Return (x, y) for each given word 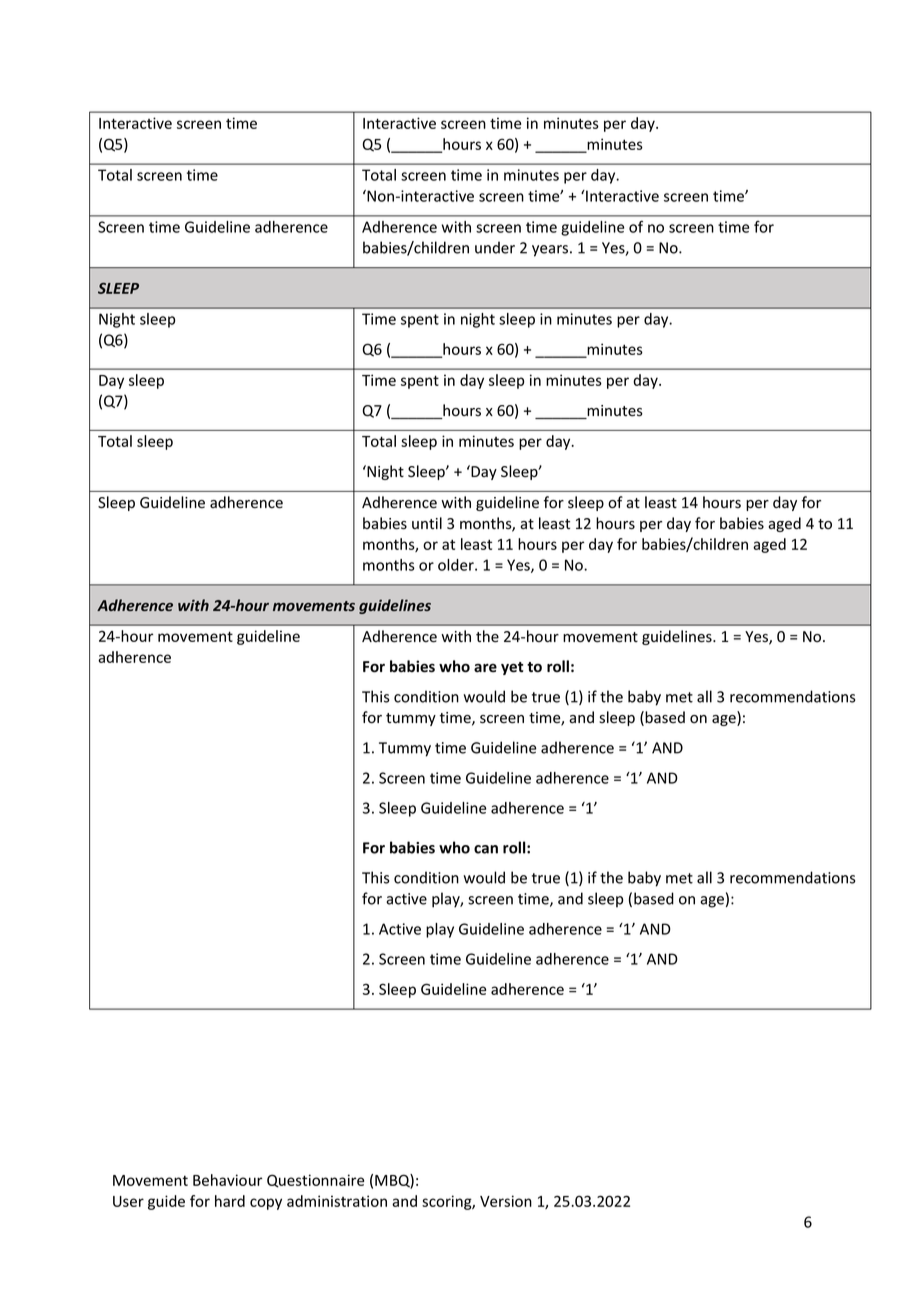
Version (506, 1201)
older (457, 565)
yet (512, 668)
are (485, 668)
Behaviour (227, 1180)
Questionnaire (315, 1181)
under (495, 247)
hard (230, 1201)
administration (337, 1201)
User (128, 1201)
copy (266, 1204)
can (486, 849)
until (427, 523)
